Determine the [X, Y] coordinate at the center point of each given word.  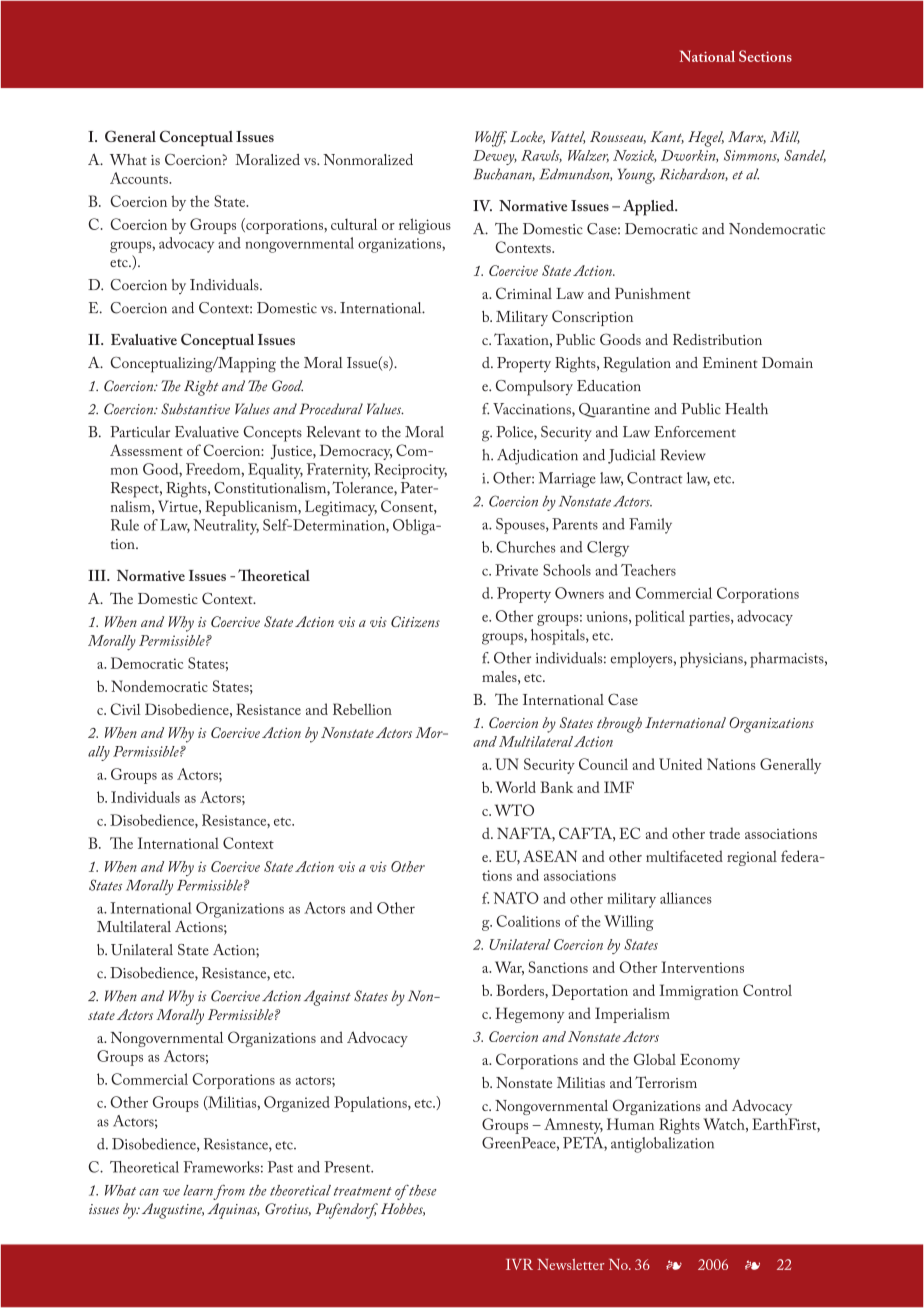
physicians [712, 660]
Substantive [195, 409]
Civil [125, 709]
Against [327, 998]
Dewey [495, 157]
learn [198, 1190]
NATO [516, 898]
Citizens [415, 622]
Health [746, 409]
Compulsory [534, 388]
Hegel [706, 139]
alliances [686, 898]
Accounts [140, 178]
